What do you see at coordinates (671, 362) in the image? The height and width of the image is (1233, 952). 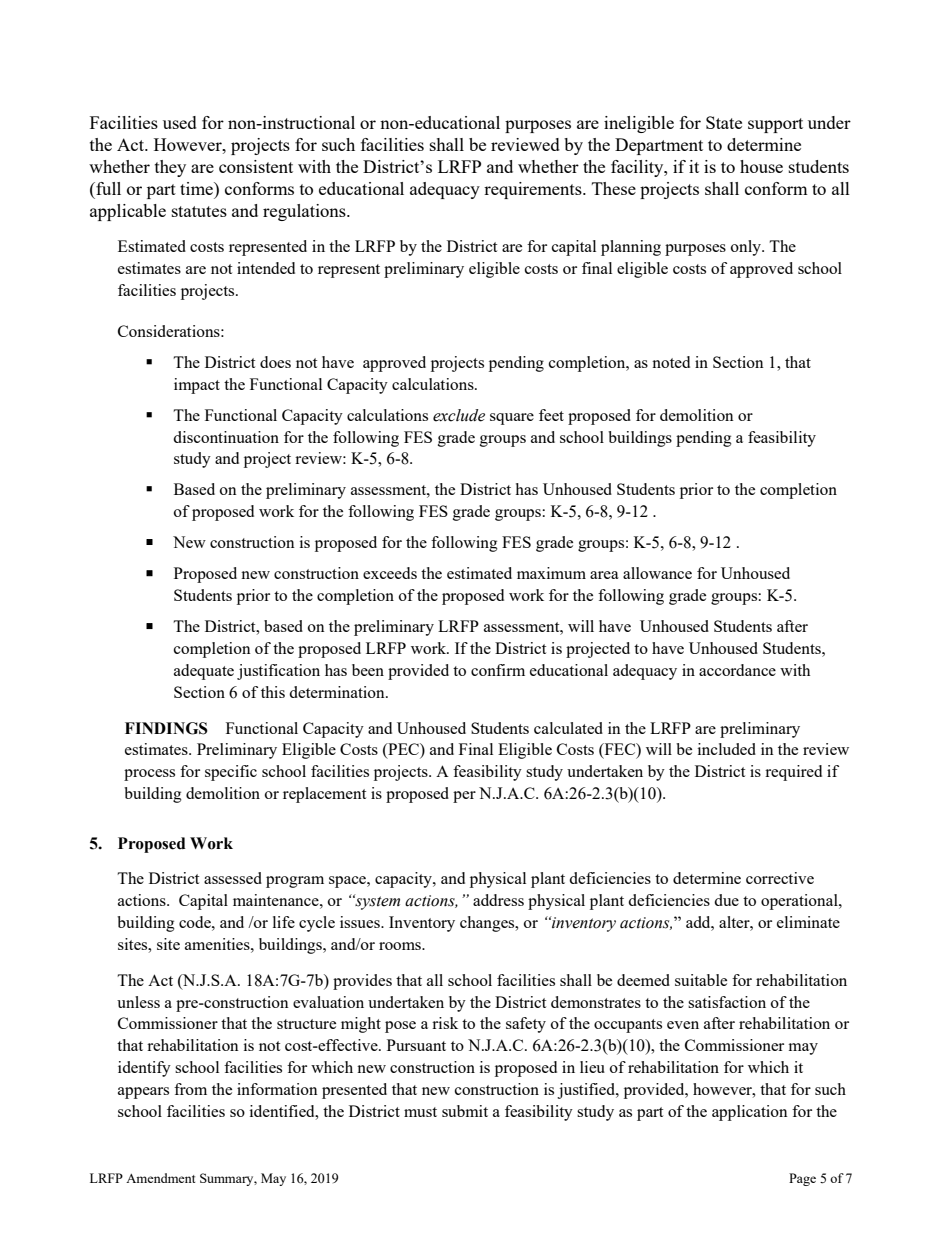 I see `noted` at bounding box center [671, 362].
